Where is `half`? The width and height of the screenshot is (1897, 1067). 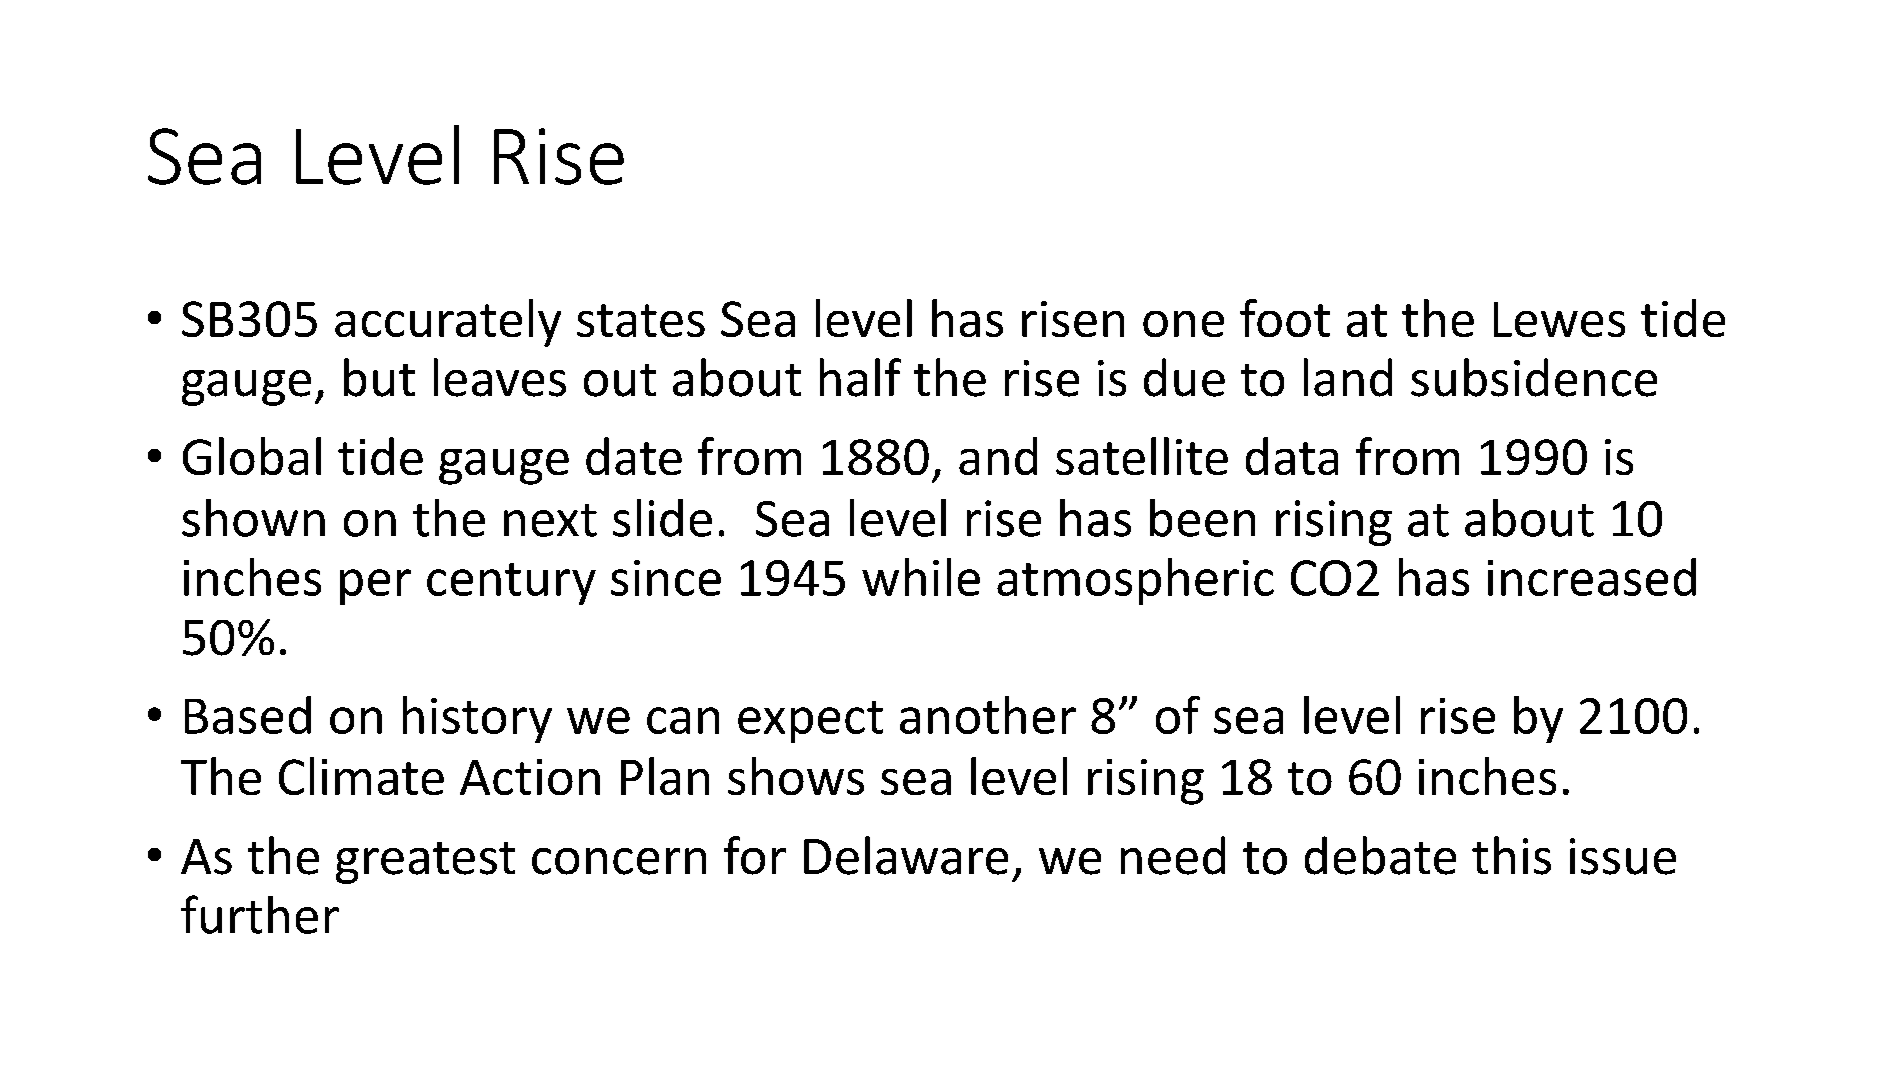
half is located at coordinates (860, 377).
